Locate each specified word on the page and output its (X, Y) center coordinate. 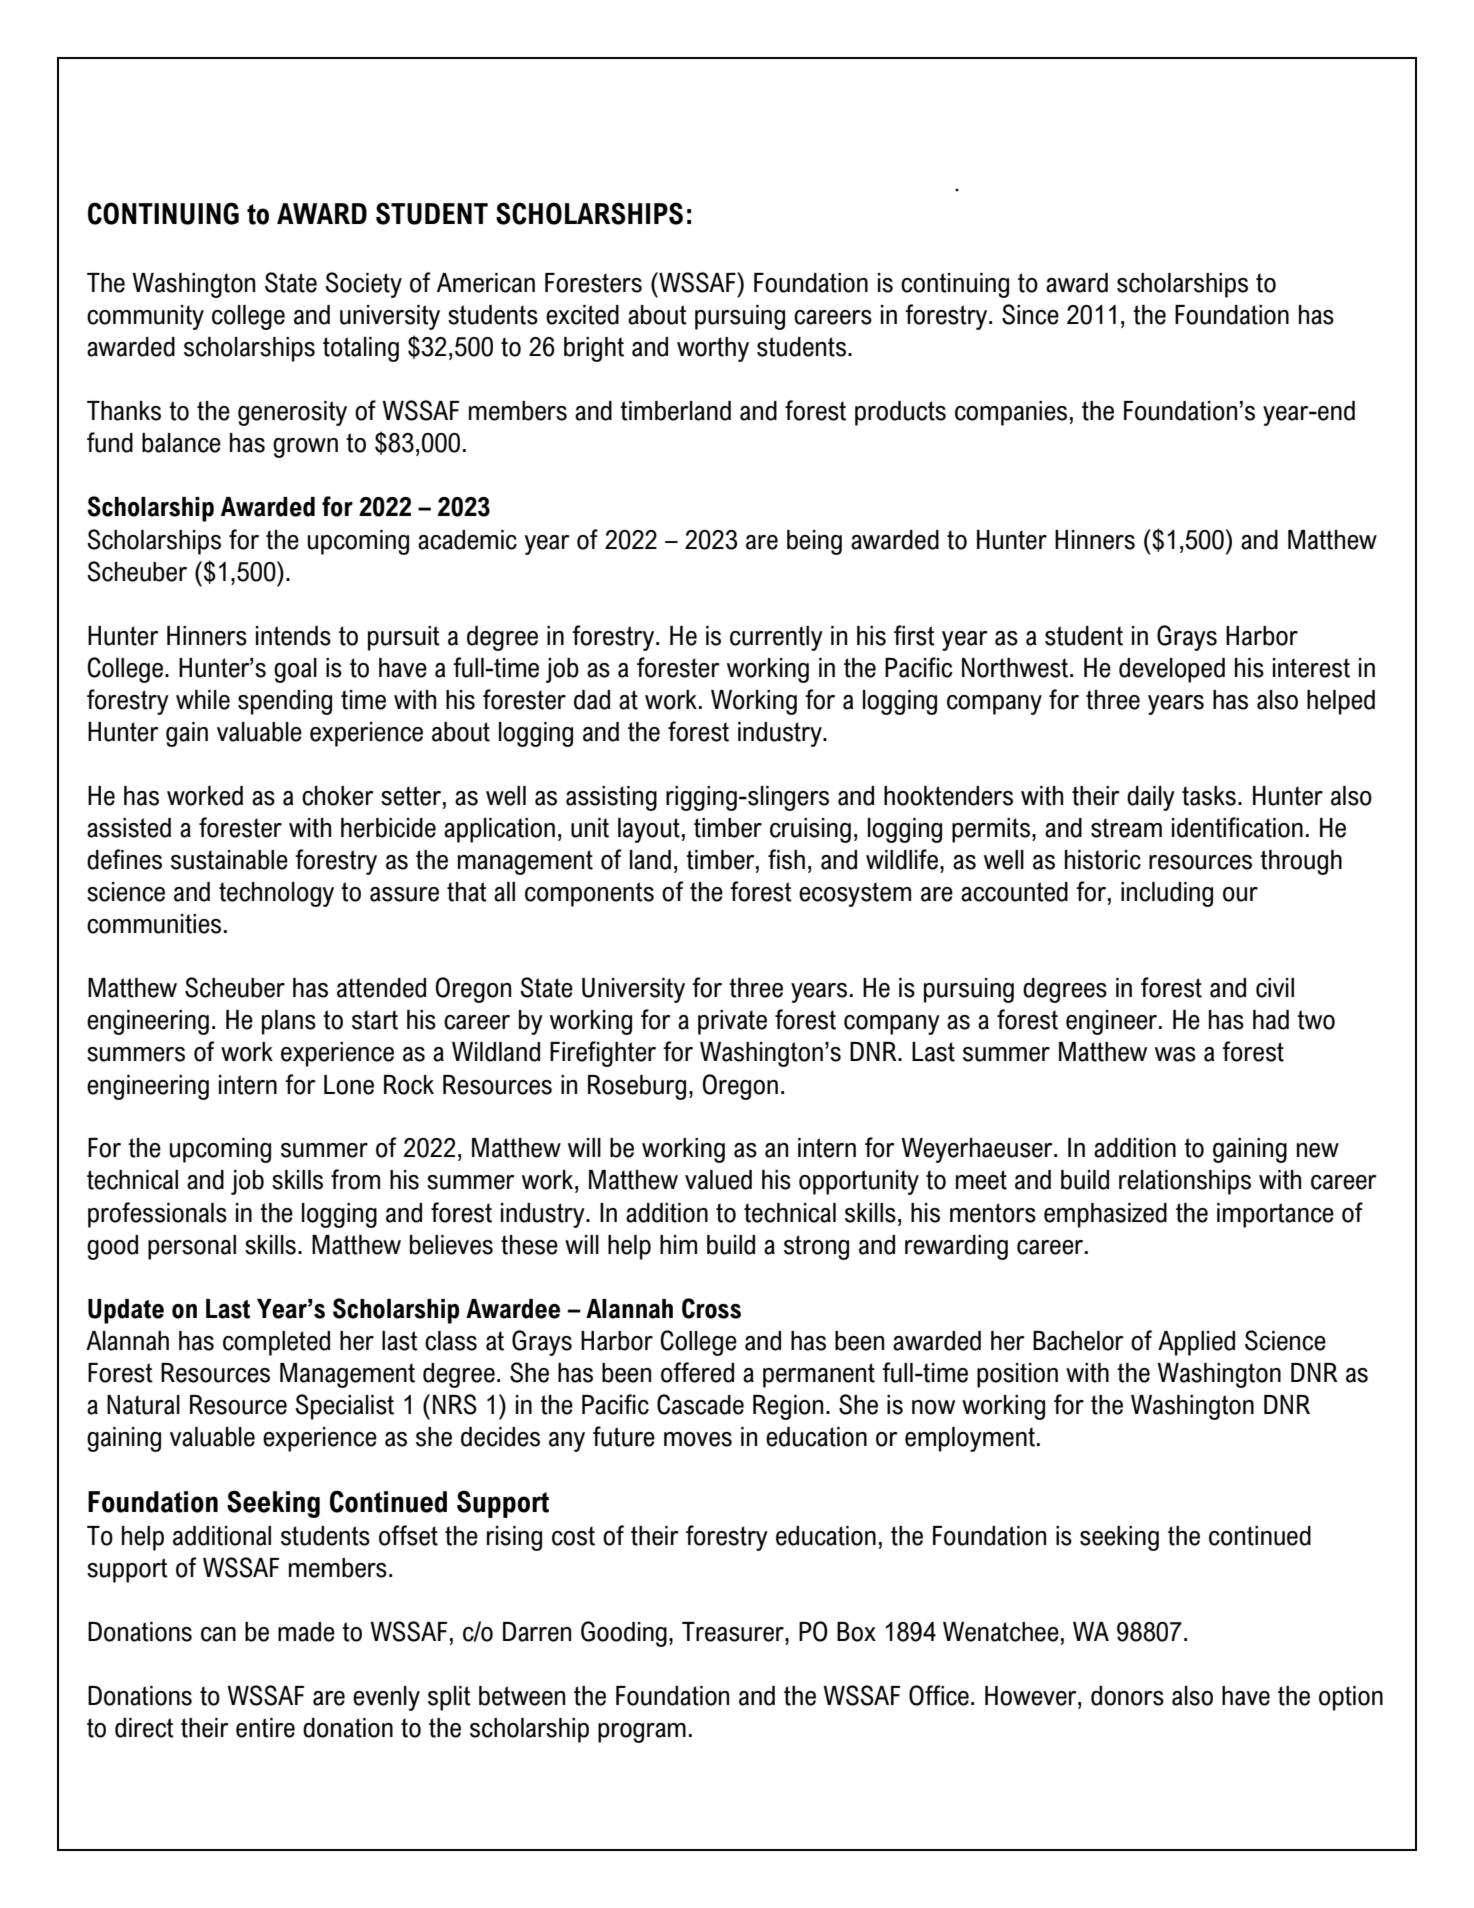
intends (293, 636)
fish (786, 859)
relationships (1185, 1182)
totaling (361, 349)
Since (1030, 314)
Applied (1196, 1343)
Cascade (700, 1404)
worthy (713, 349)
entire (265, 1728)
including (1167, 894)
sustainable (229, 860)
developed (1172, 670)
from (355, 1179)
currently (776, 638)
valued (718, 1180)
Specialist (344, 1407)
